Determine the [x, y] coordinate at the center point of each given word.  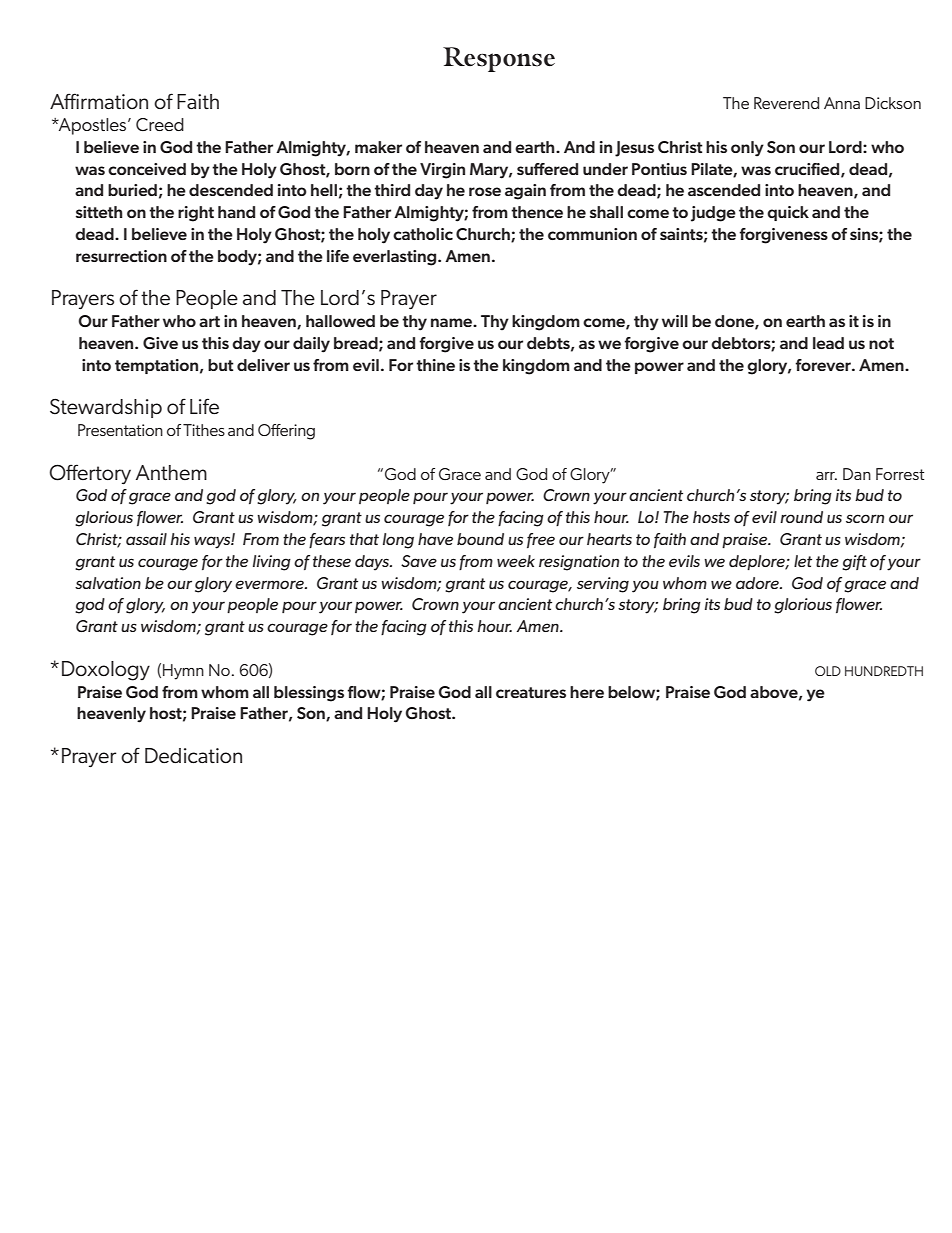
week [516, 561]
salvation [108, 583]
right [196, 214]
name [452, 322]
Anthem [171, 472]
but [221, 365]
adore [758, 583]
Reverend [786, 103]
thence [537, 212]
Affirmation [99, 101]
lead [828, 343]
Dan [857, 474]
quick [788, 213]
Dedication [193, 756]
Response [499, 59]
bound [480, 539]
